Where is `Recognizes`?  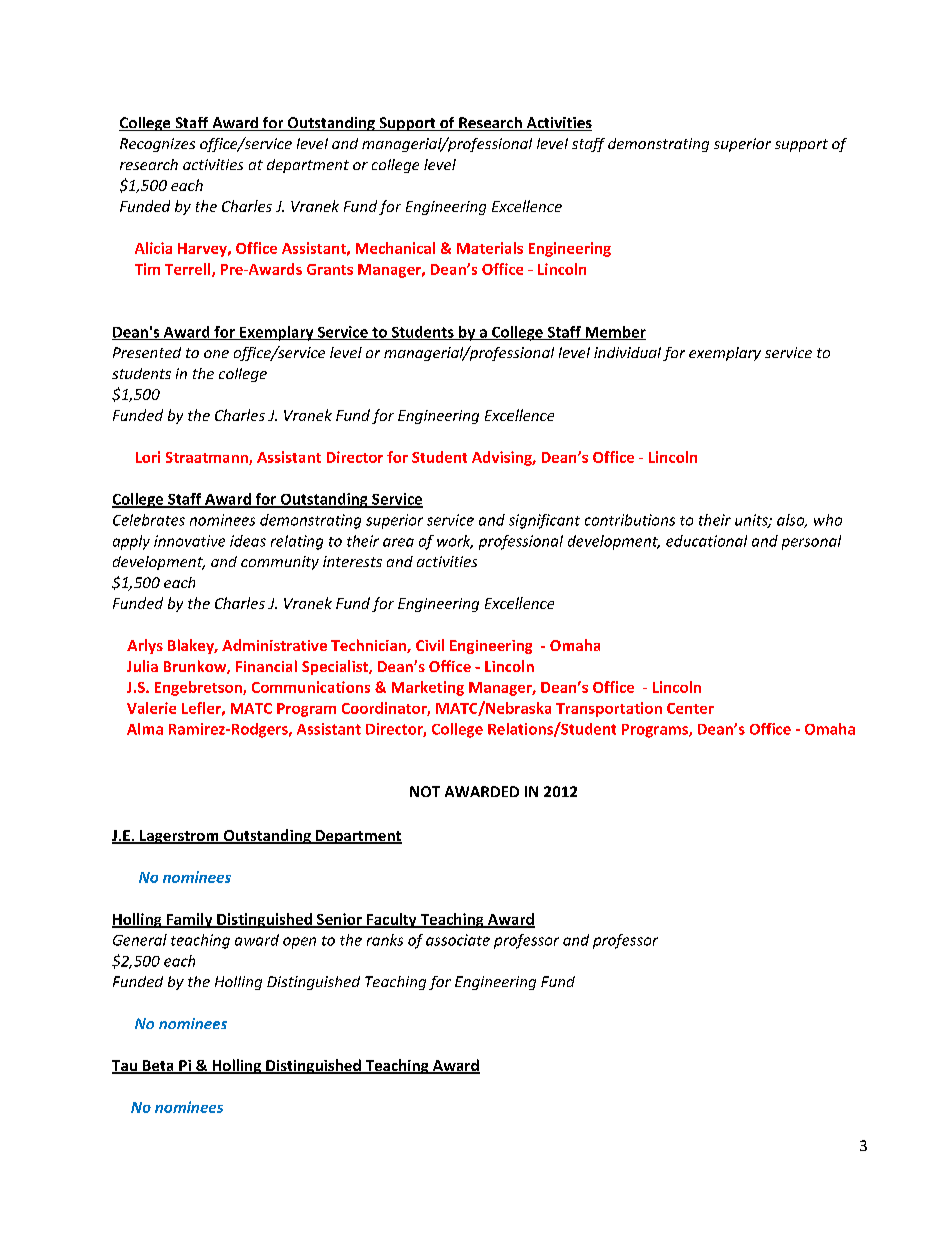
Recognizes is located at coordinates (157, 145).
